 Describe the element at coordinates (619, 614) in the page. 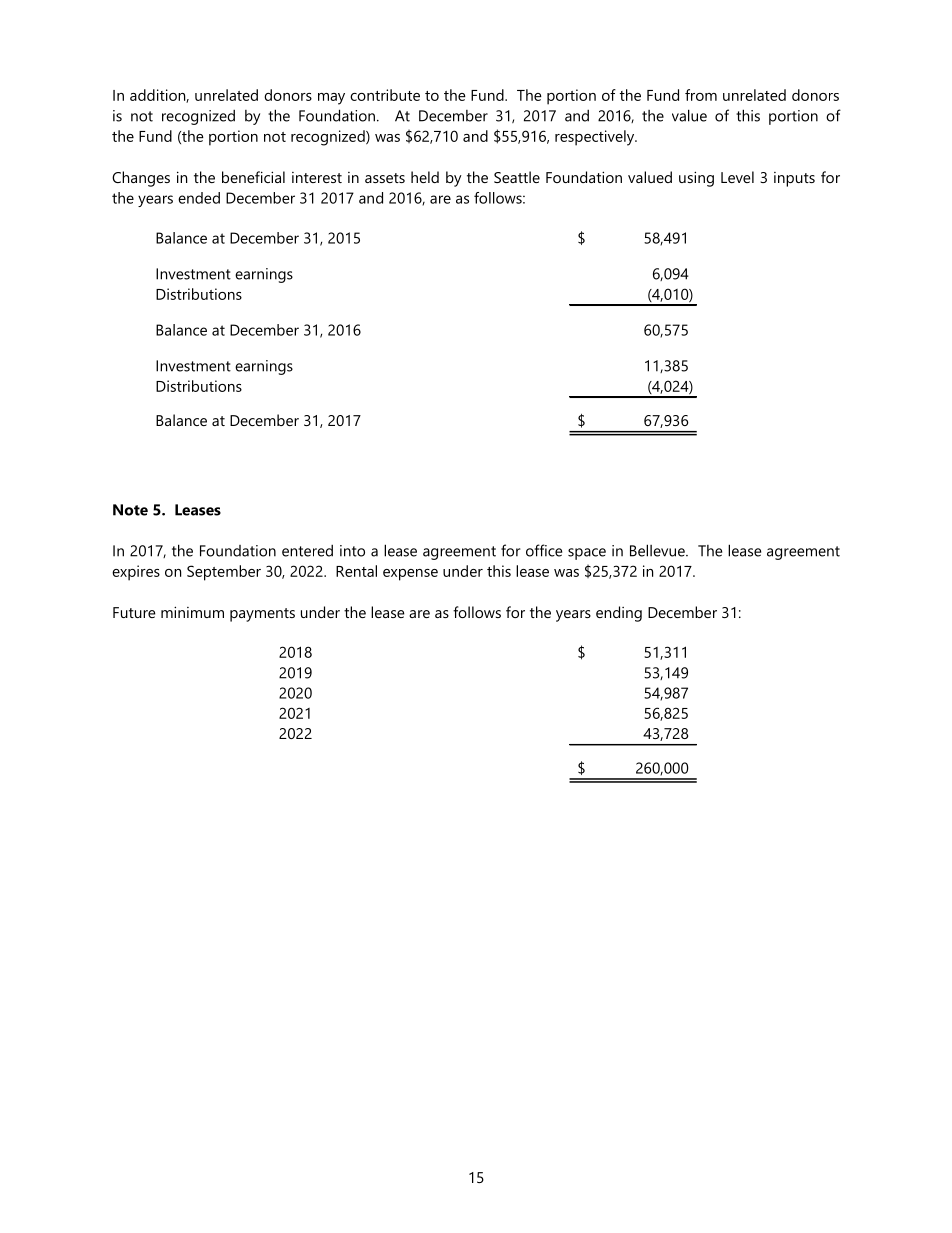

I see `ending` at that location.
